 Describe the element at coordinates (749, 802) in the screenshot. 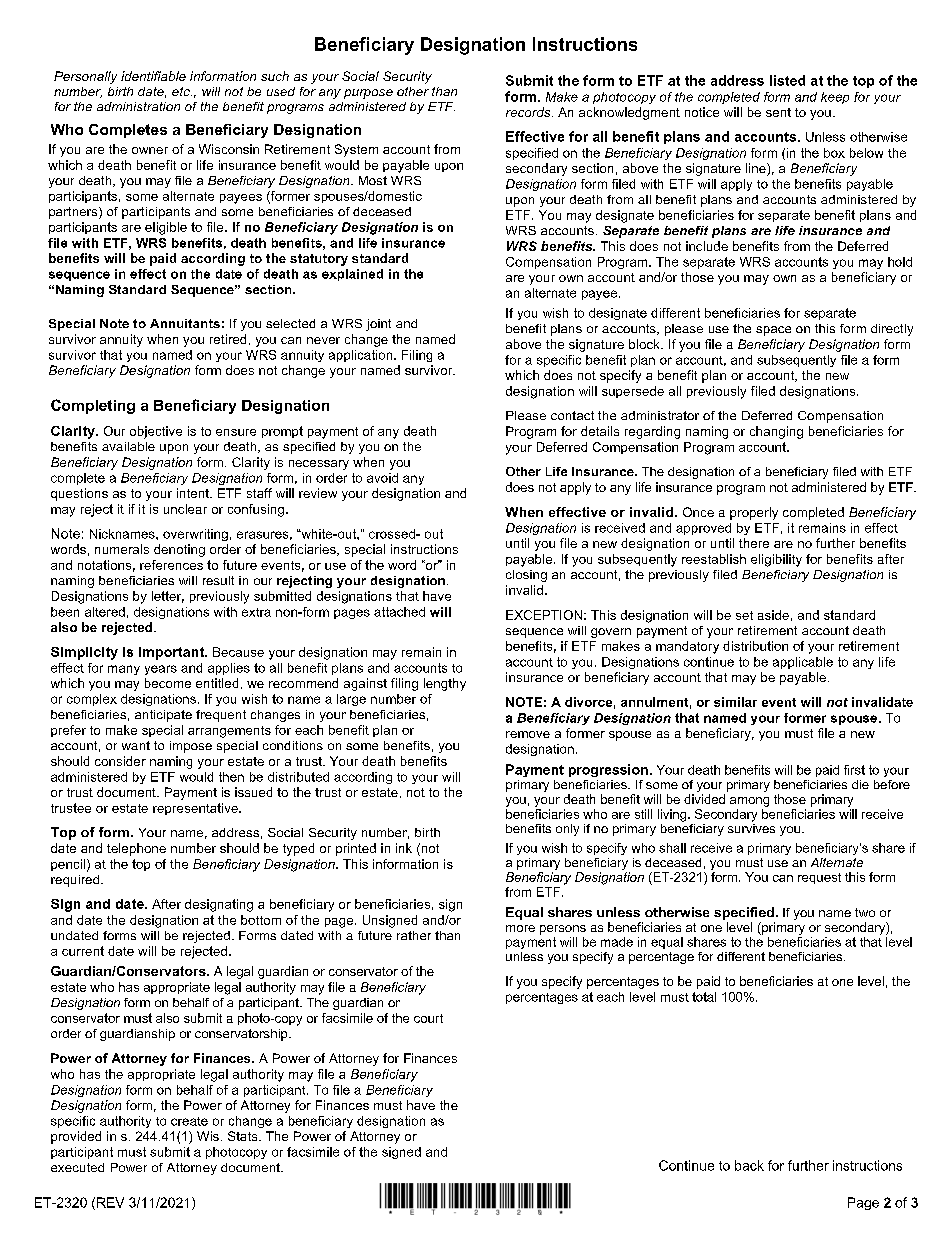

I see `among` at that location.
